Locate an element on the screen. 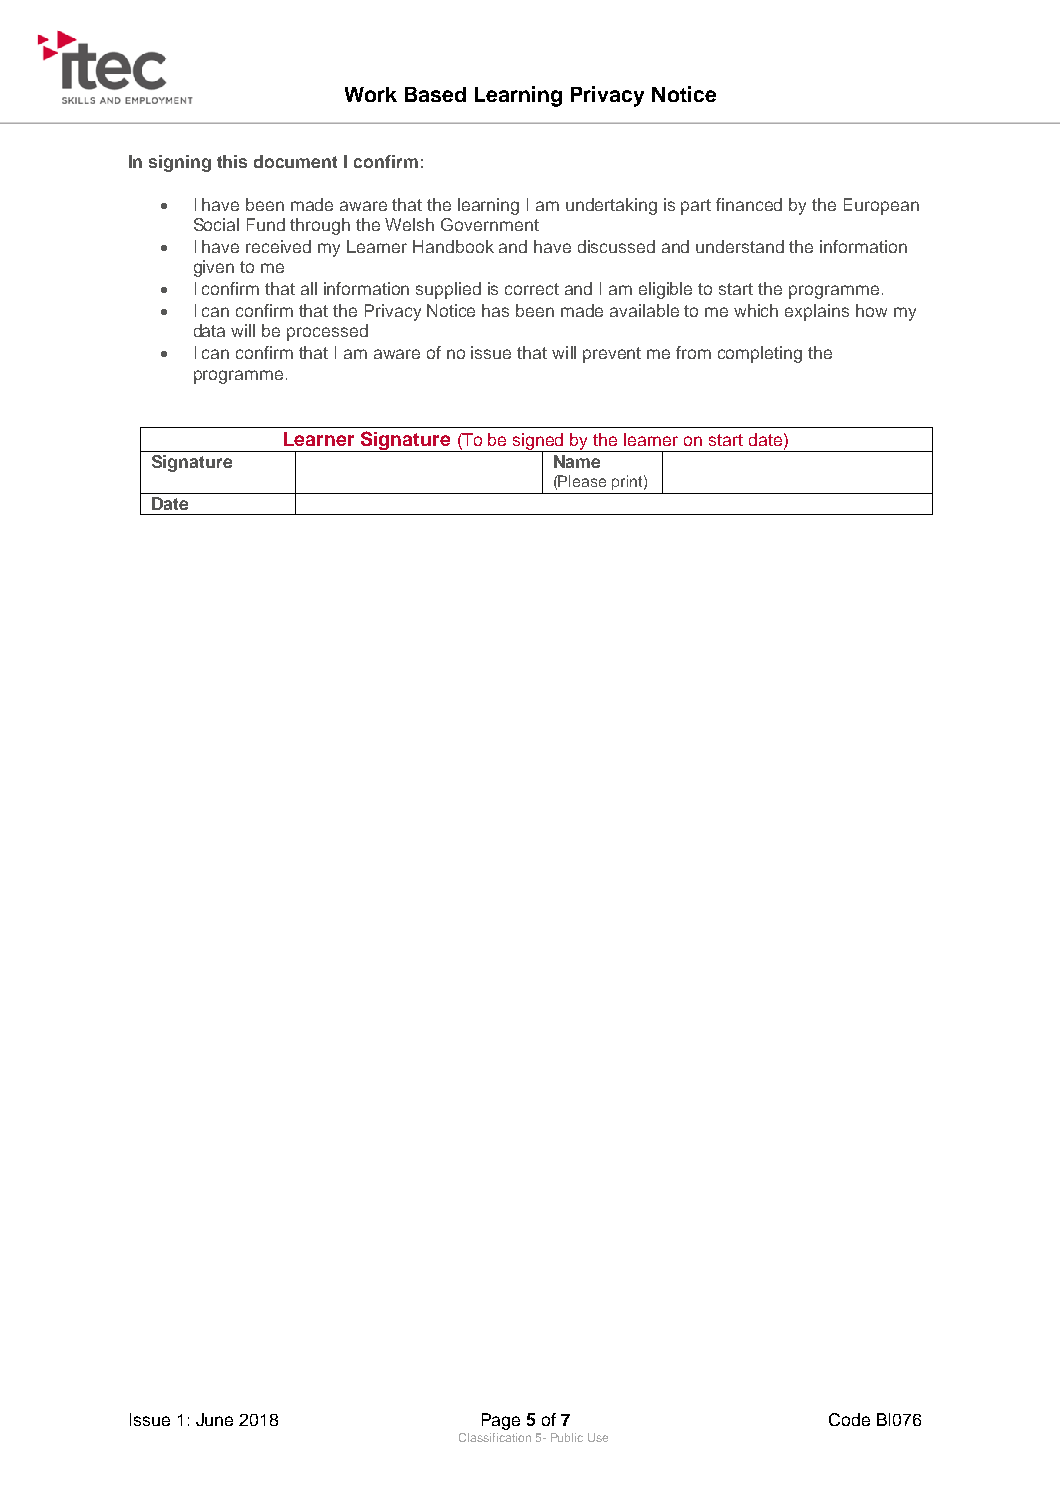 This screenshot has height=1501, width=1061. Page is located at coordinates (501, 1421).
